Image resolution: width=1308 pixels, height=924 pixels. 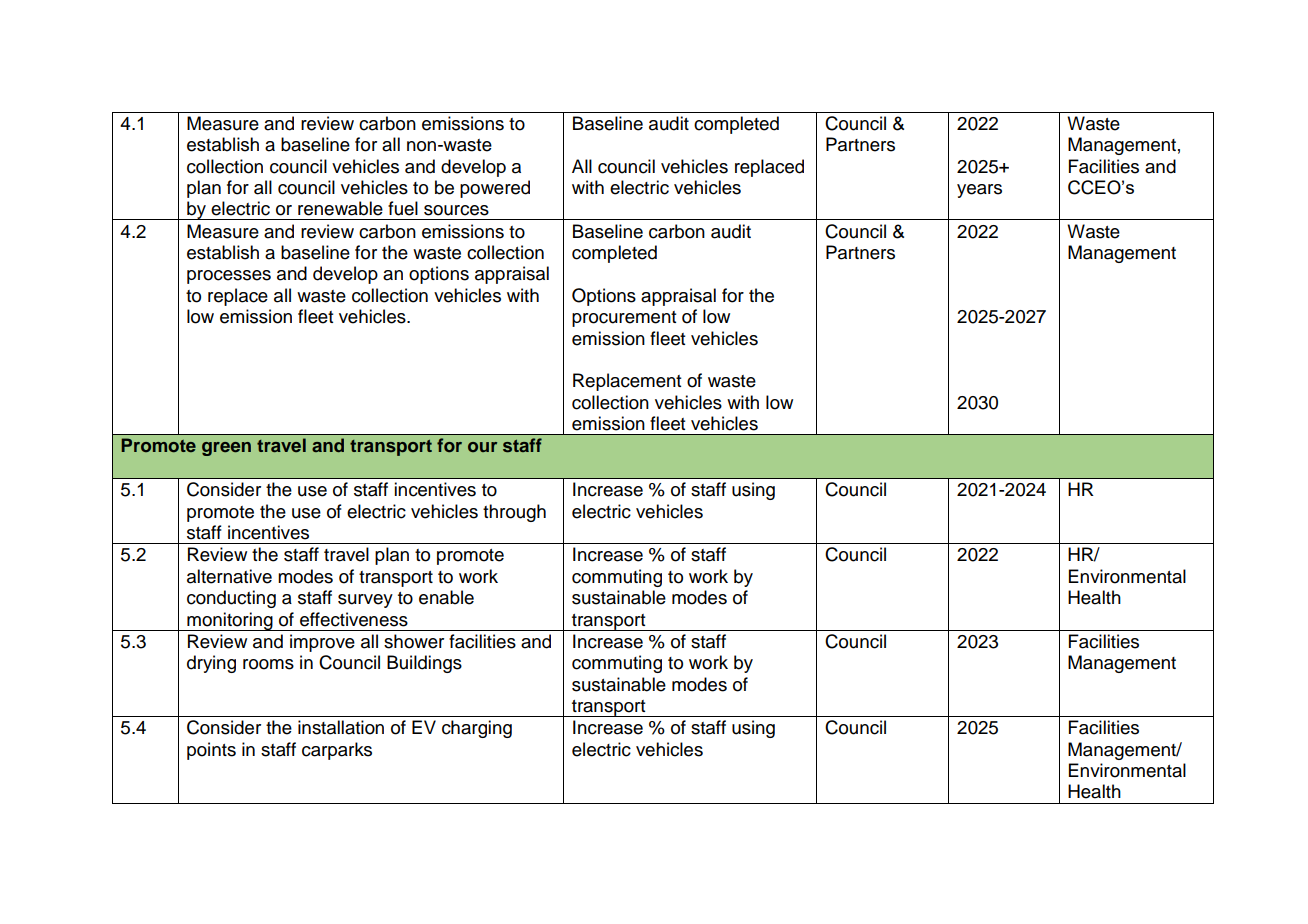 I want to click on enable, so click(x=446, y=597).
